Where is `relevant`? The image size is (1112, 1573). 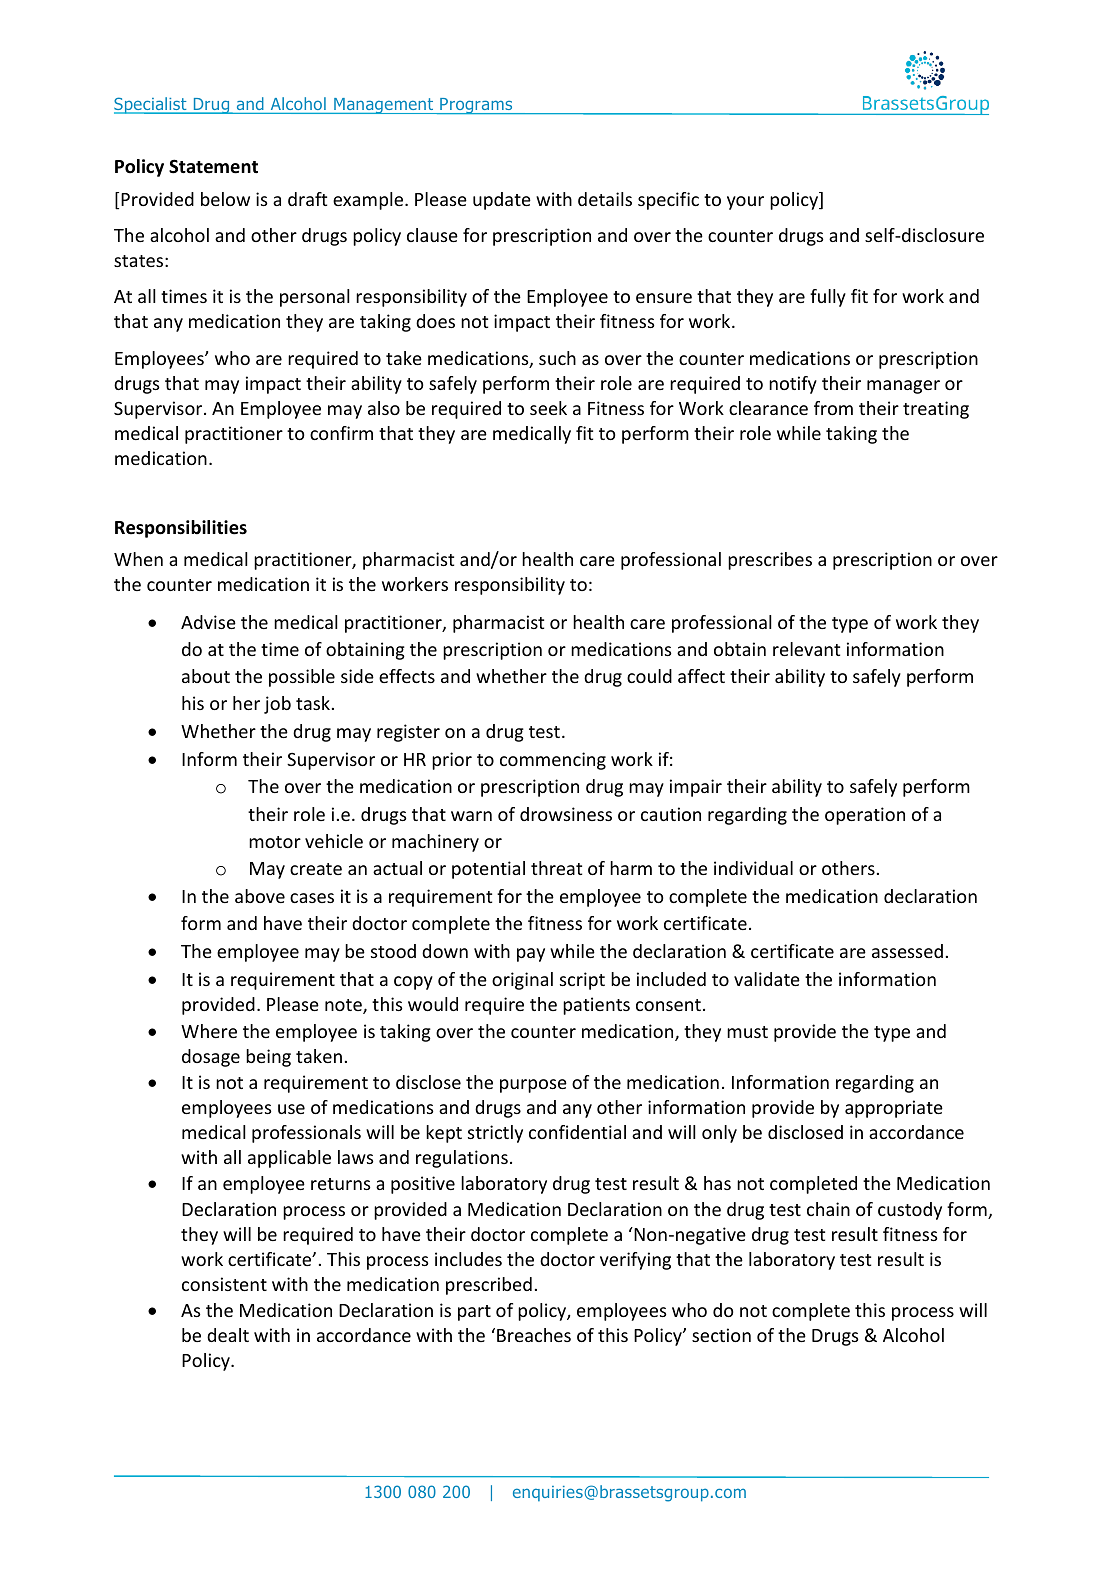
relevant is located at coordinates (806, 649).
